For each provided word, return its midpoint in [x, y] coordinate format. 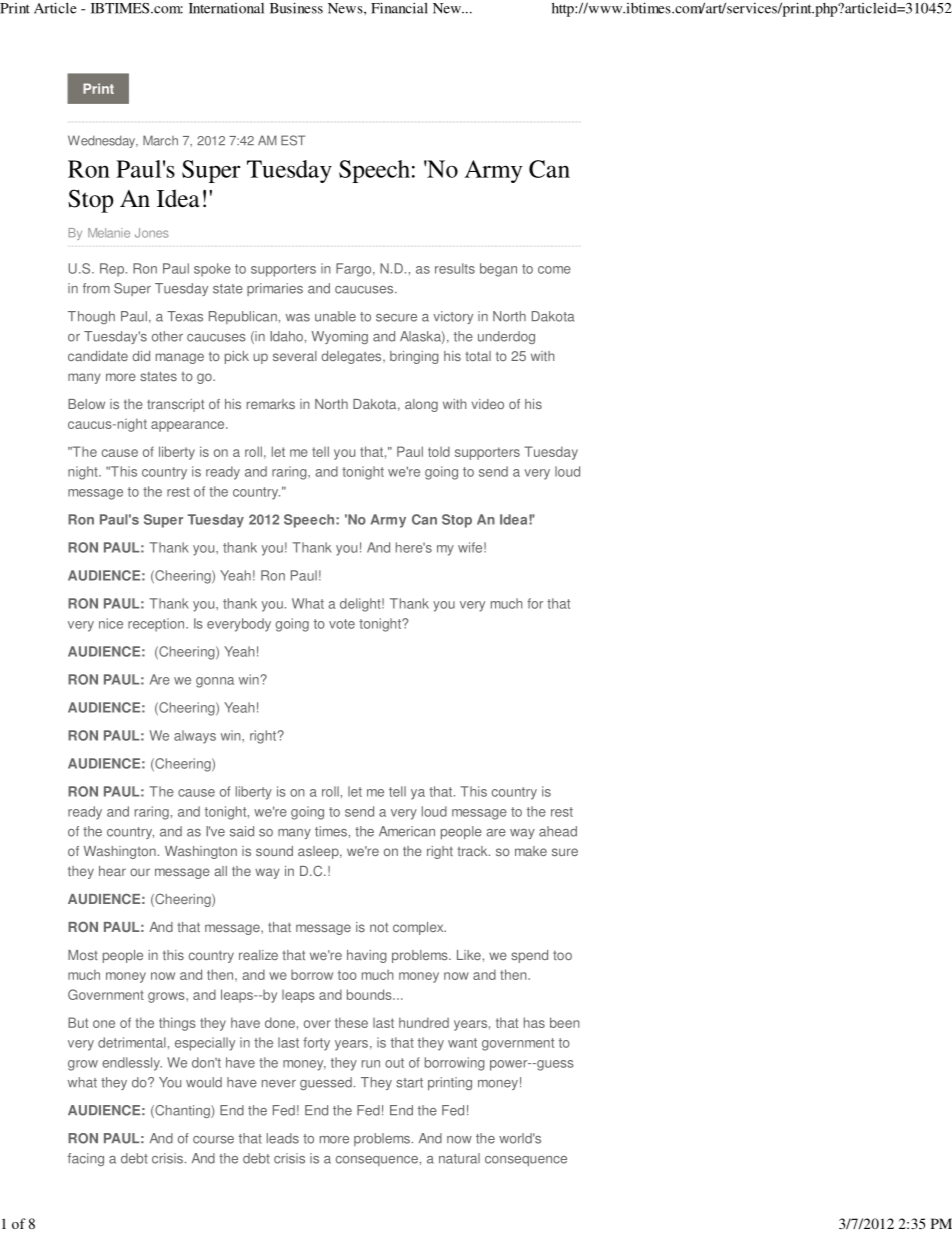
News [346, 8]
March [160, 140]
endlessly [132, 1064]
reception [157, 625]
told [439, 451]
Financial [399, 8]
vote [342, 624]
